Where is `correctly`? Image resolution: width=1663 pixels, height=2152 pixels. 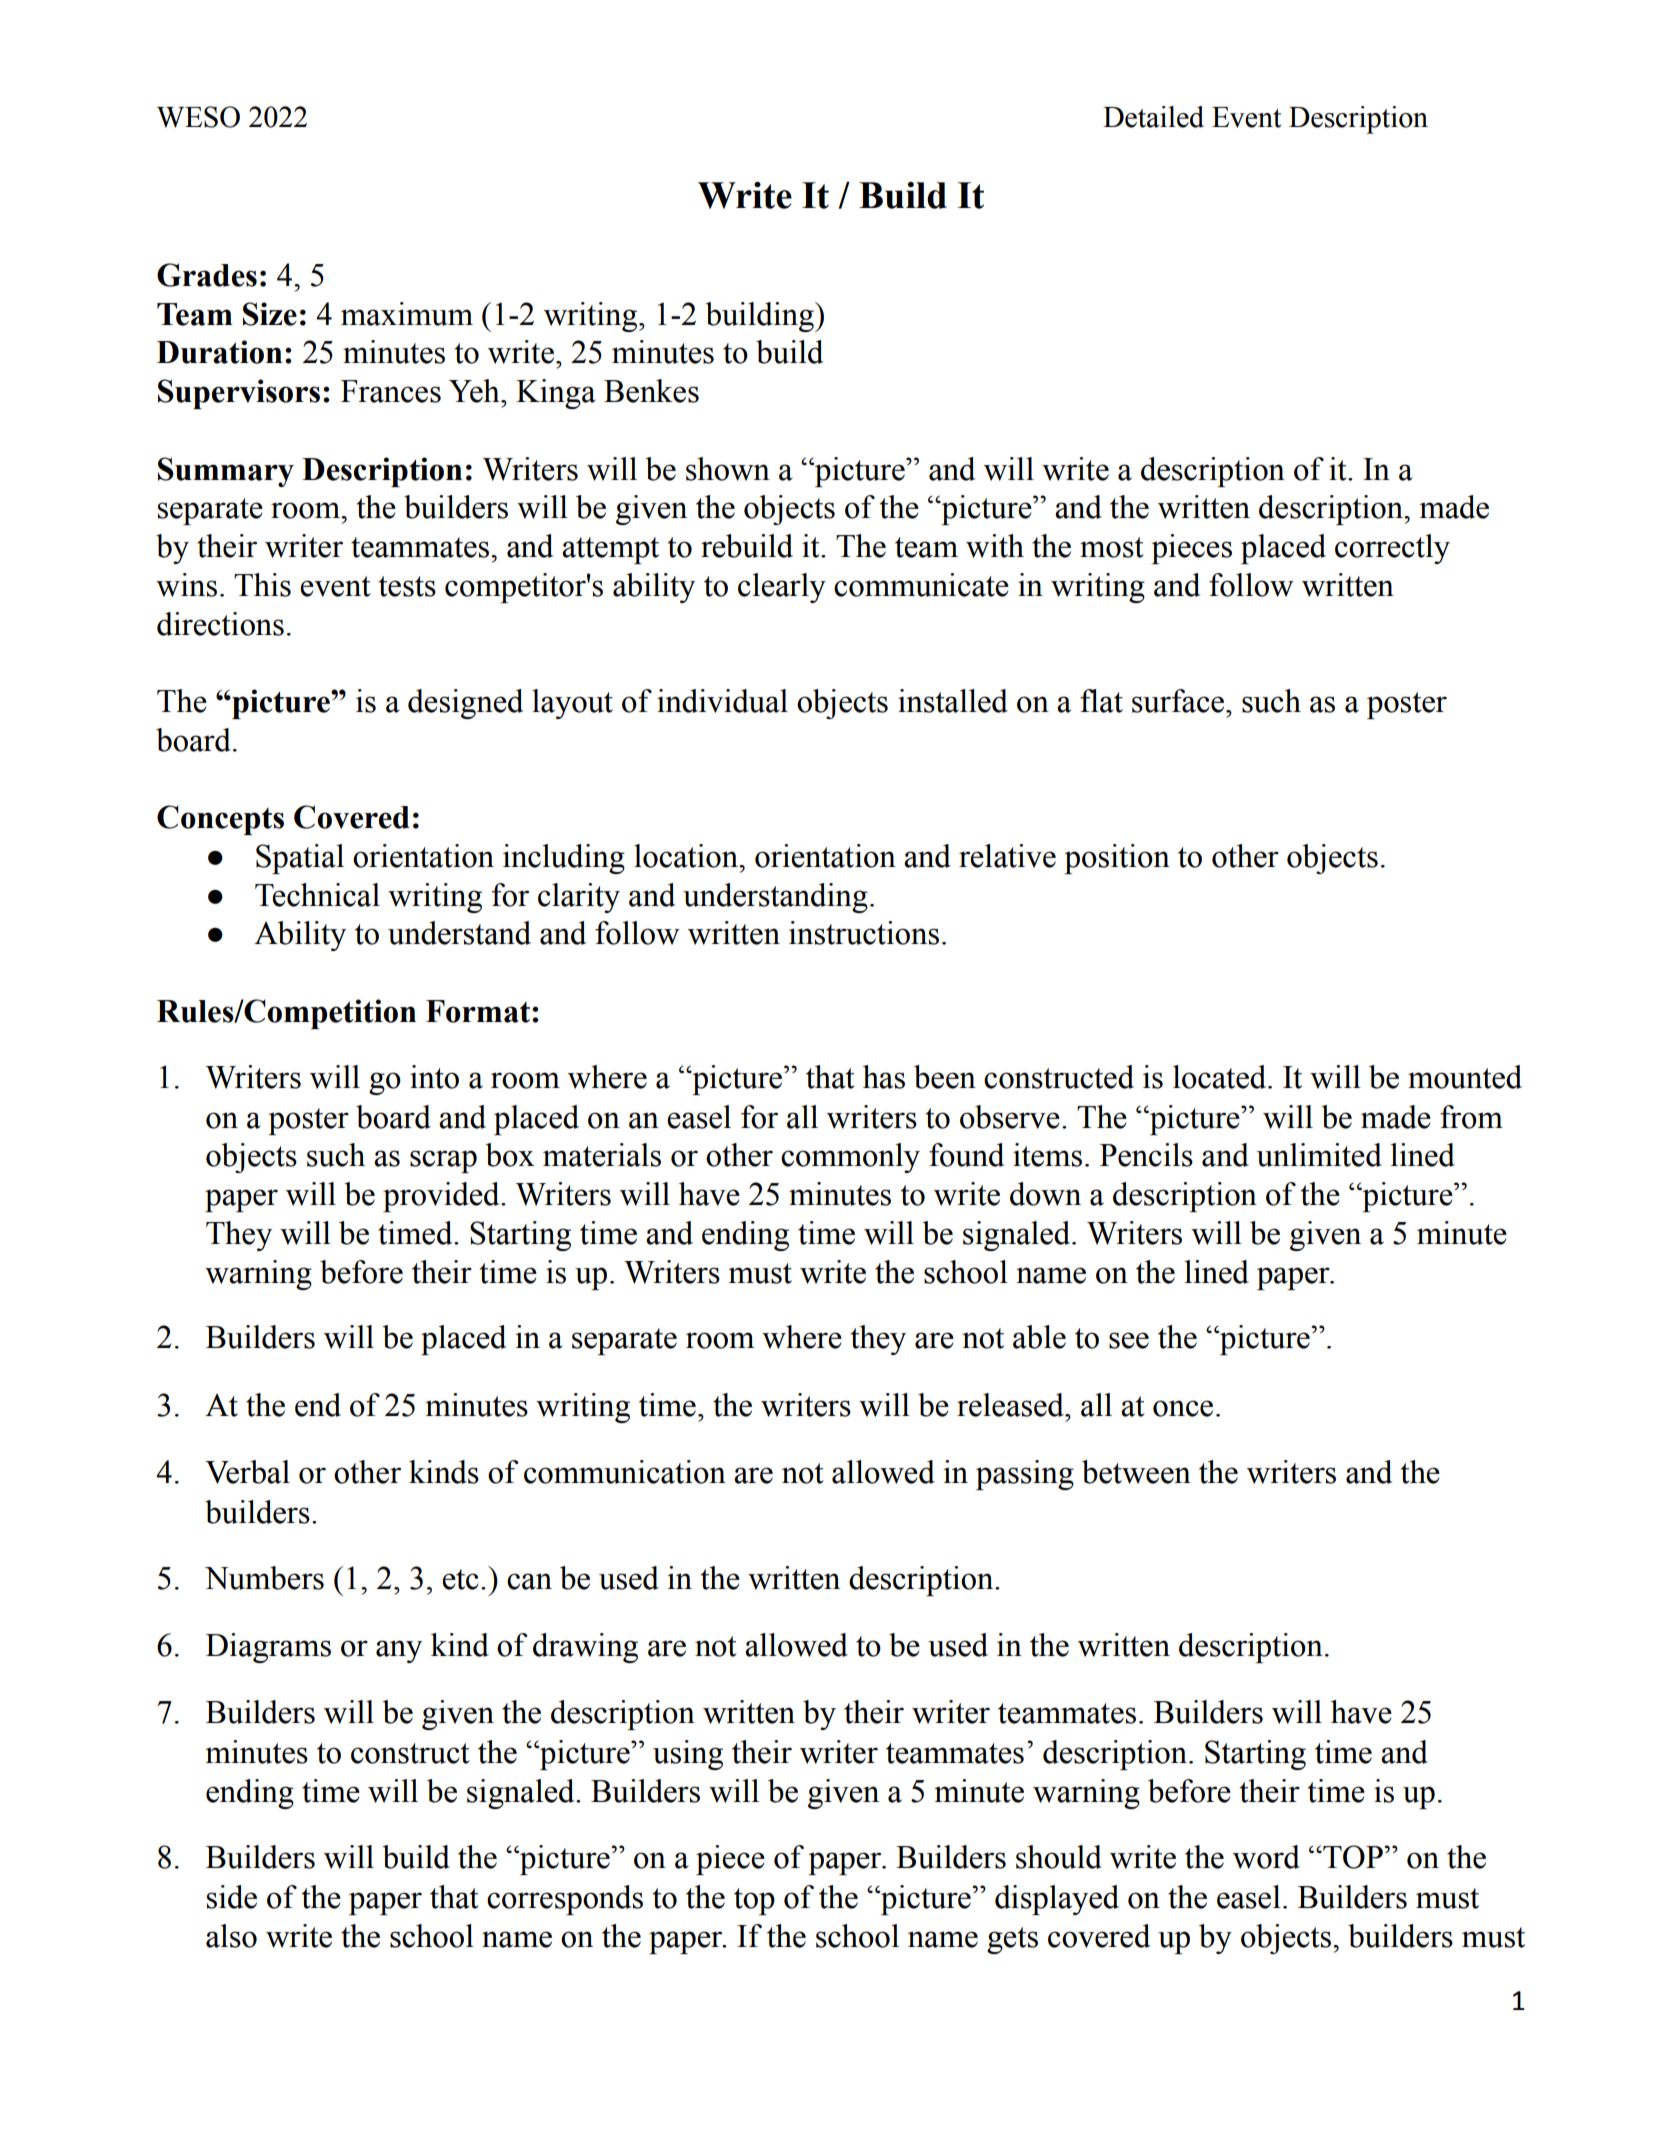
correctly is located at coordinates (1392, 549).
